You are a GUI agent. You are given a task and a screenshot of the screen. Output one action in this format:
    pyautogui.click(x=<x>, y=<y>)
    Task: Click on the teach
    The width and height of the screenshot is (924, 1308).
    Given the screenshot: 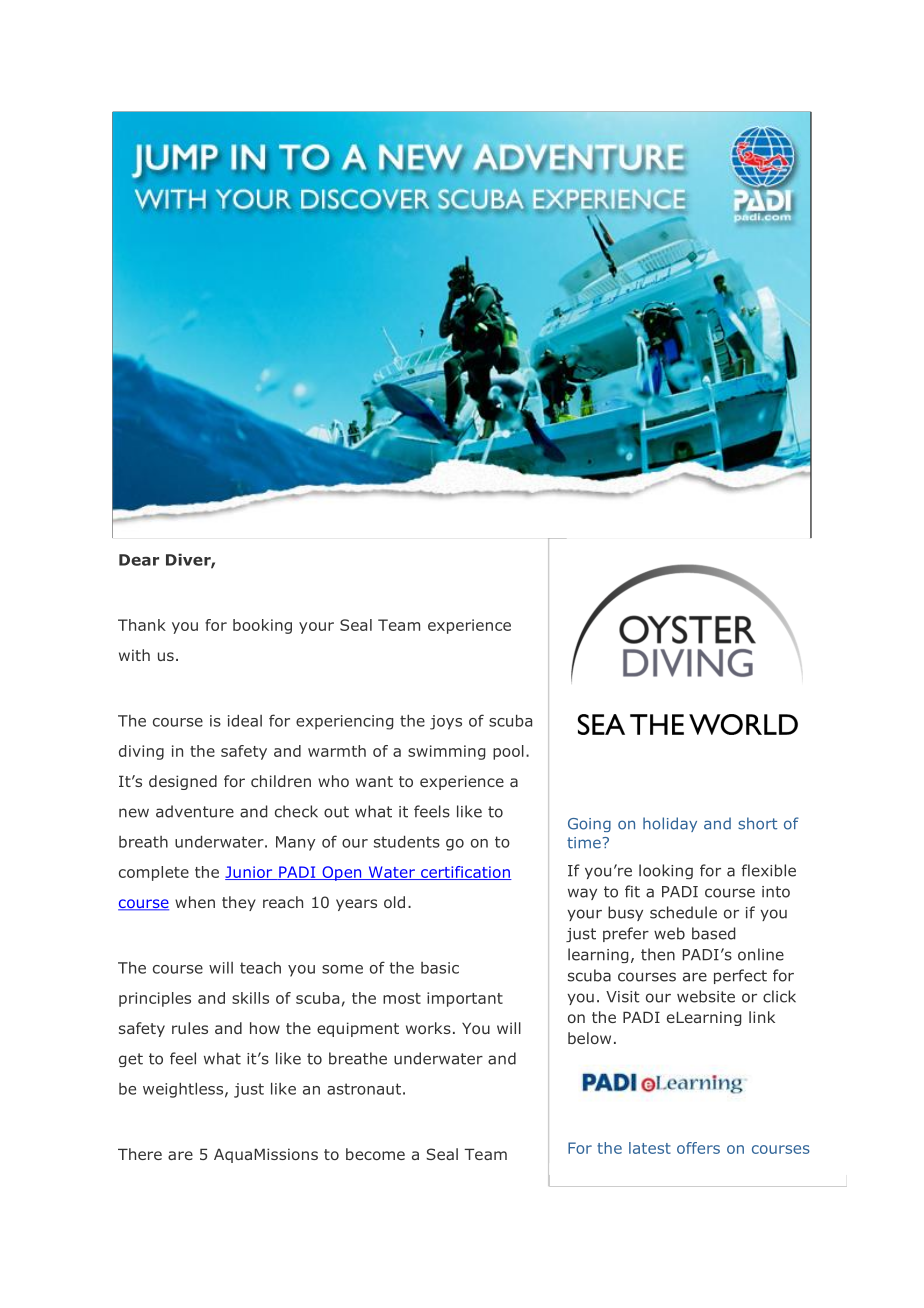 What is the action you would take?
    pyautogui.click(x=260, y=967)
